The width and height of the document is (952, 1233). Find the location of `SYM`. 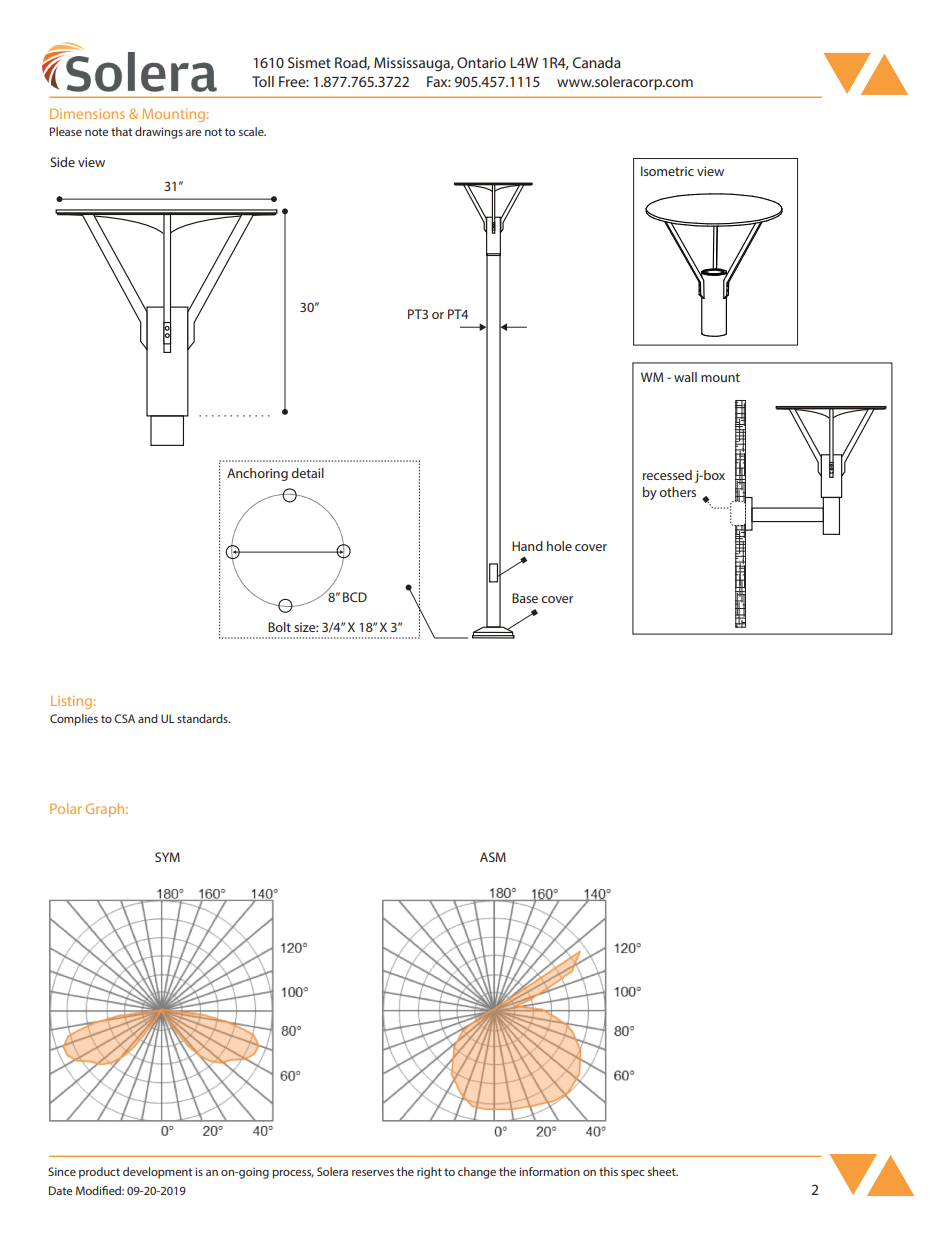

SYM is located at coordinates (167, 857).
